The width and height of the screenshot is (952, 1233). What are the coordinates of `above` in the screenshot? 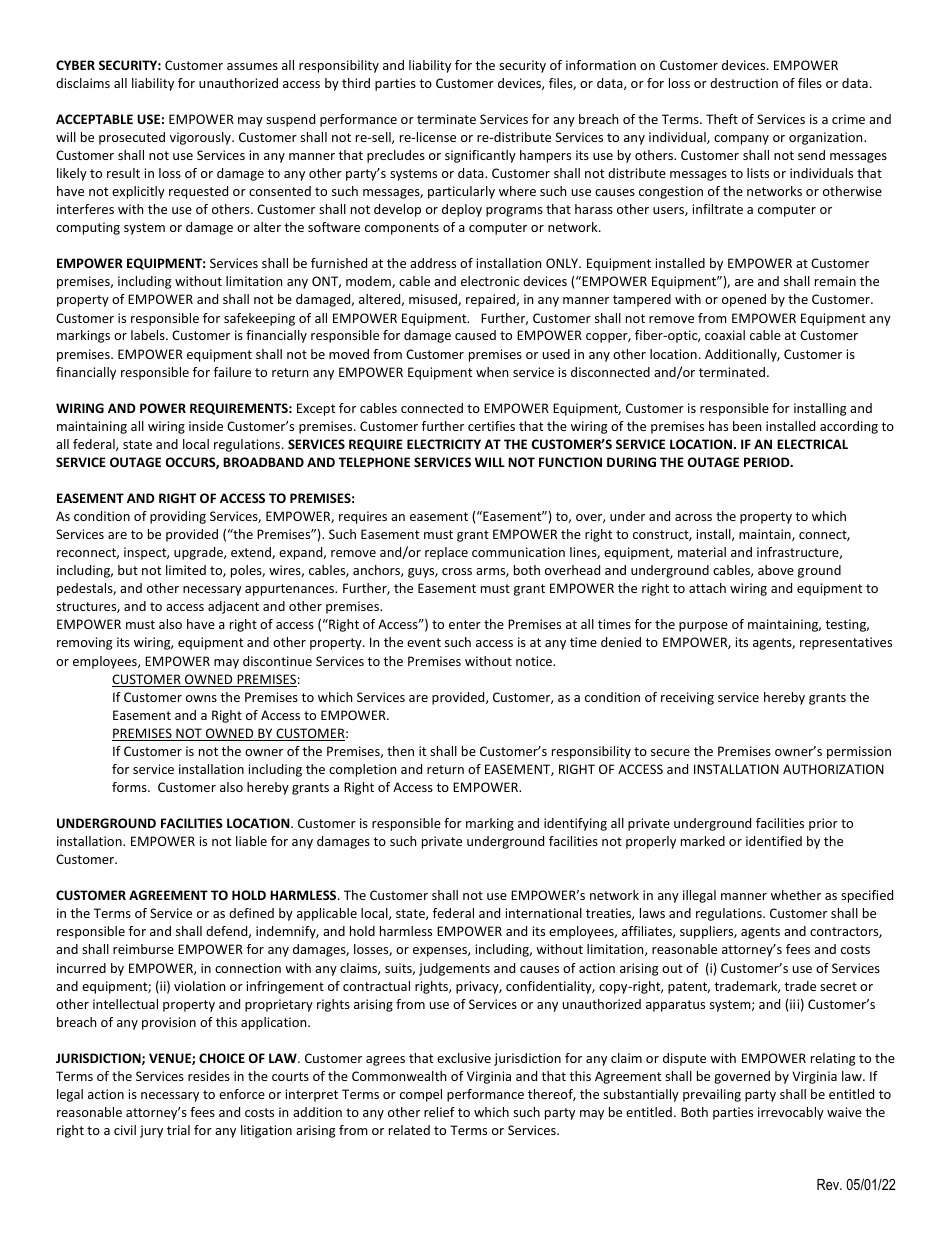 It's located at (776, 570).
